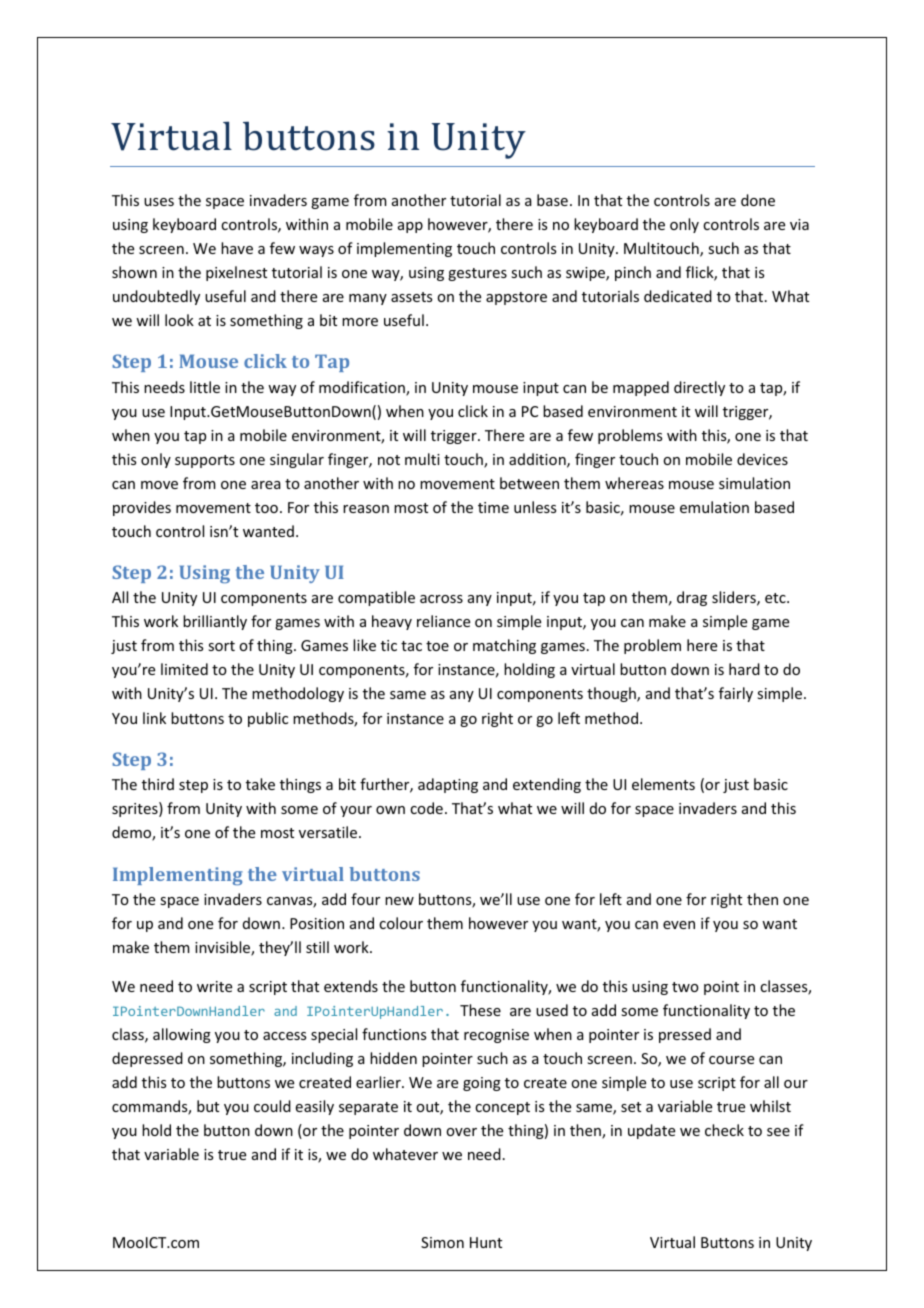 Image resolution: width=924 pixels, height=1308 pixels. Describe the element at coordinates (272, 1106) in the page. I see `could` at that location.
